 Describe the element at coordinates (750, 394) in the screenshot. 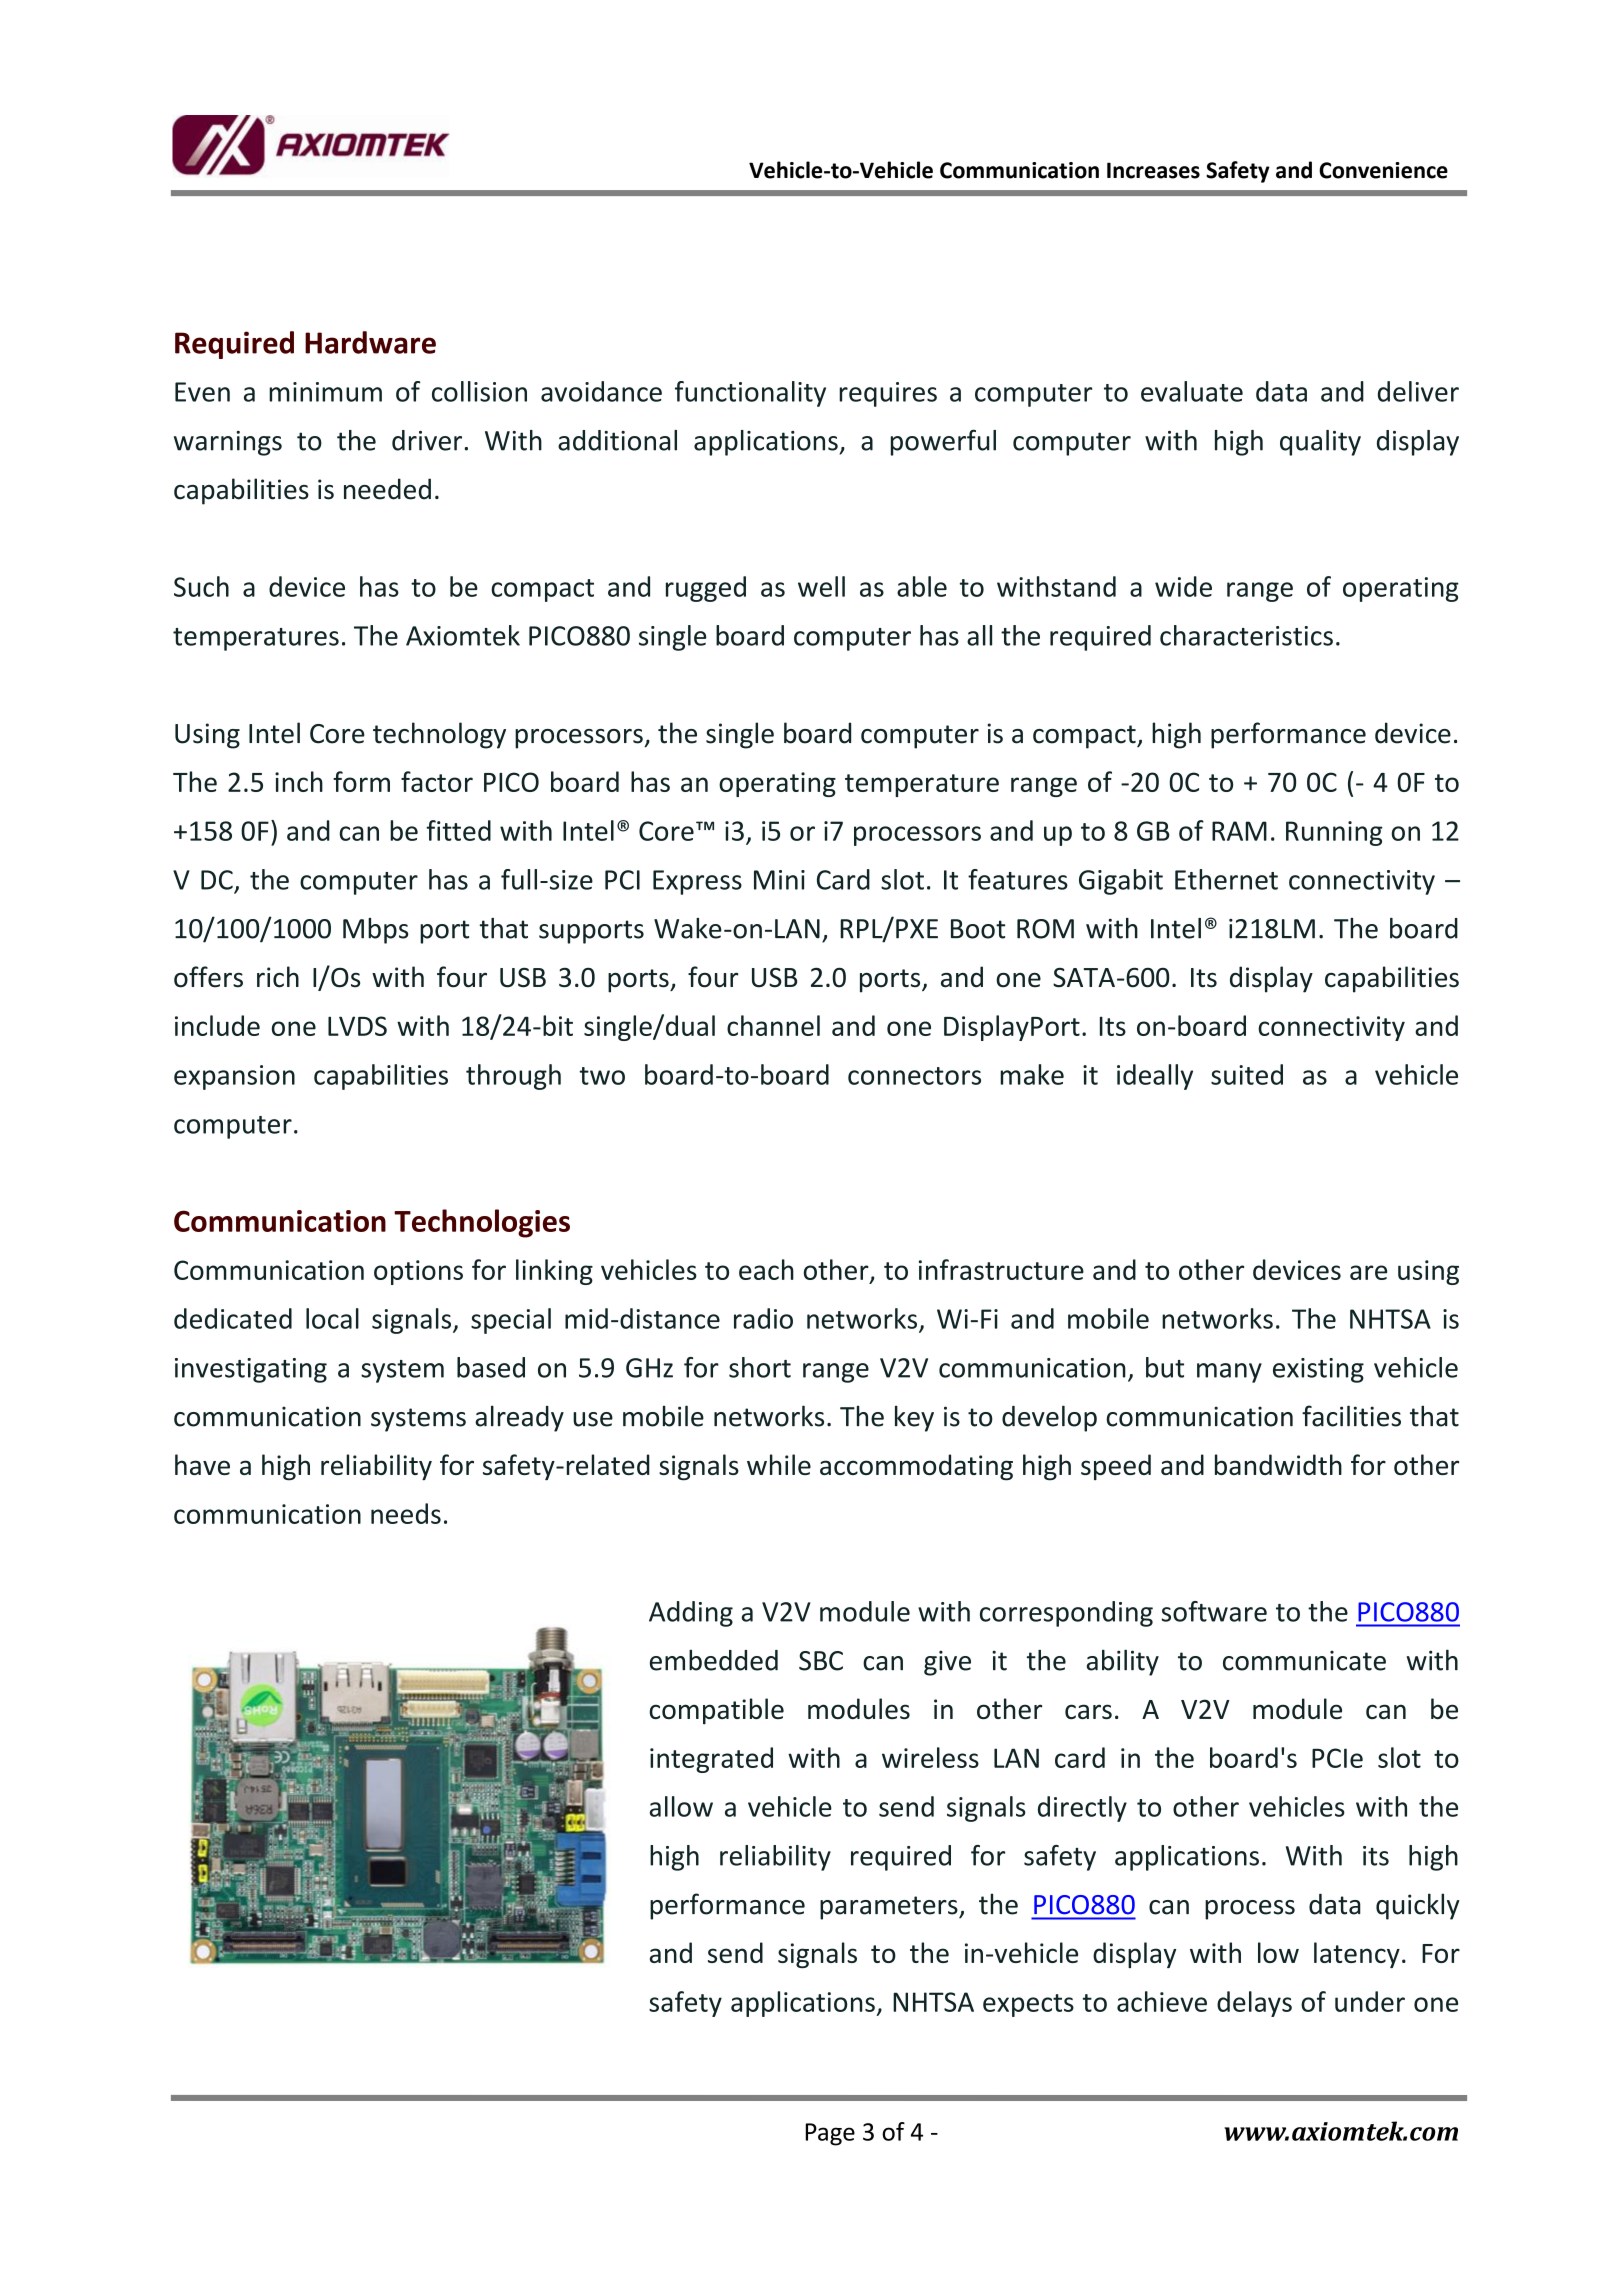

I see `functionality` at that location.
